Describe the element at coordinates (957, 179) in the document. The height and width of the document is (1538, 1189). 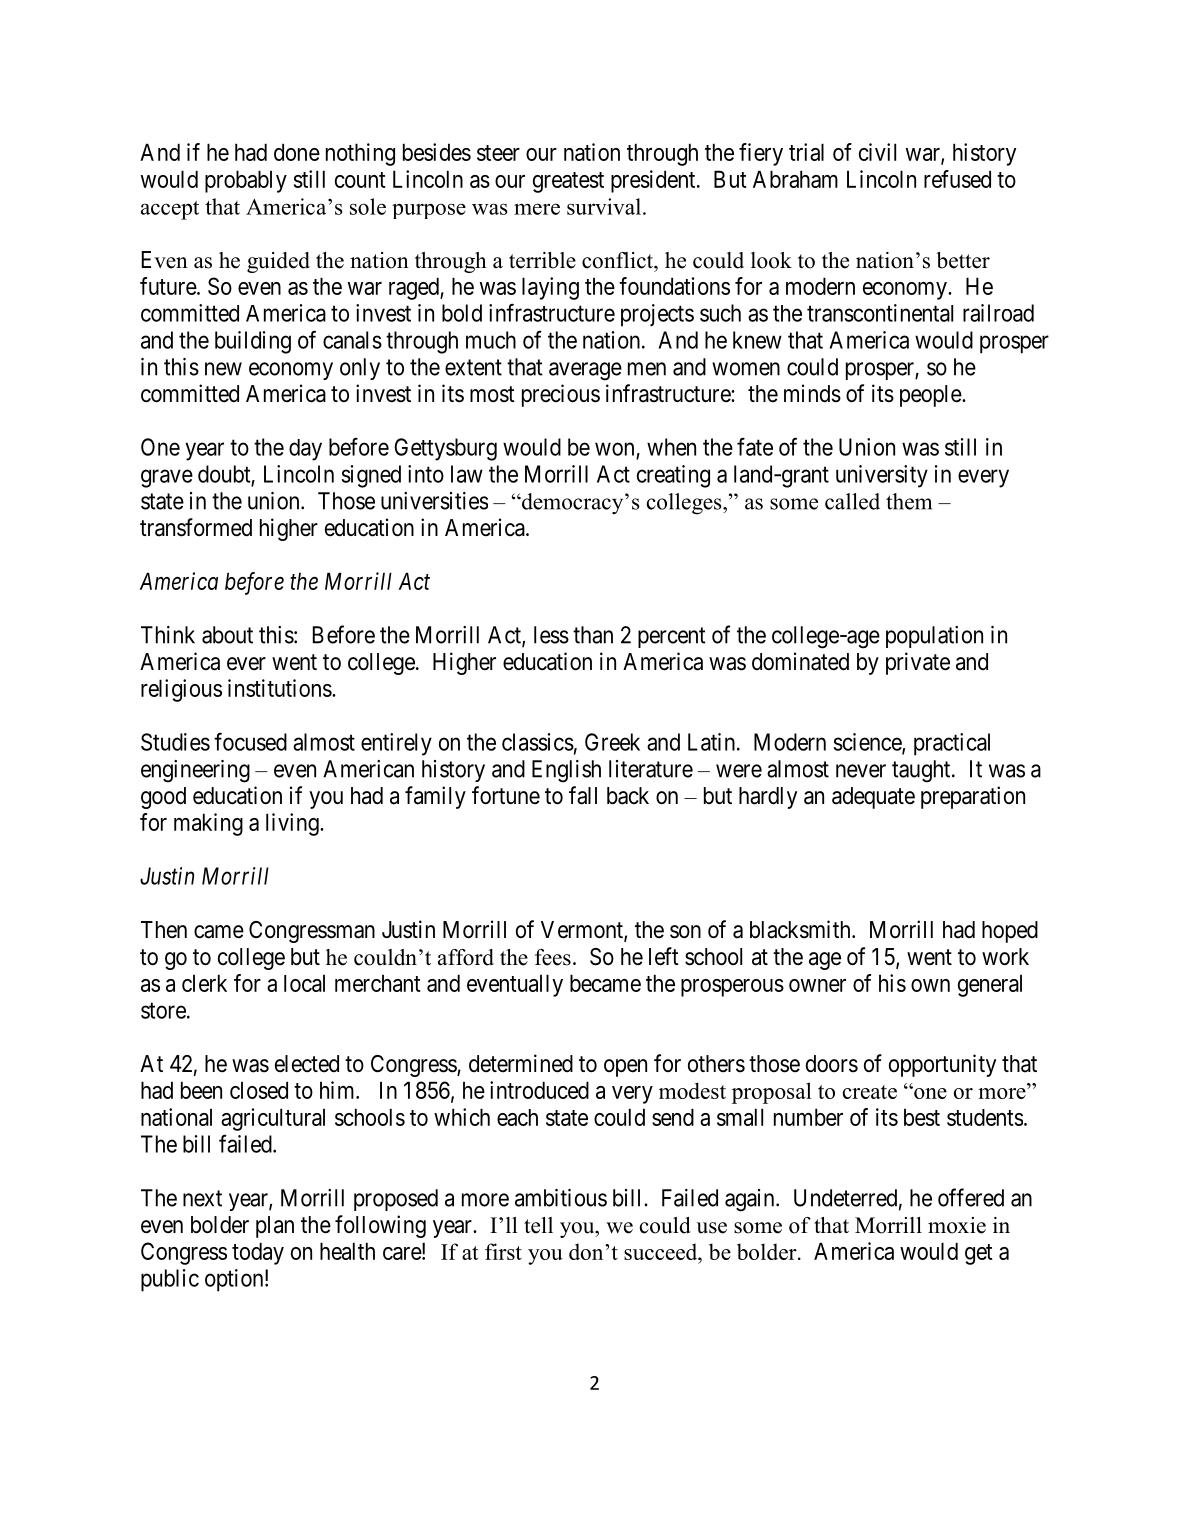
I see `refused` at that location.
